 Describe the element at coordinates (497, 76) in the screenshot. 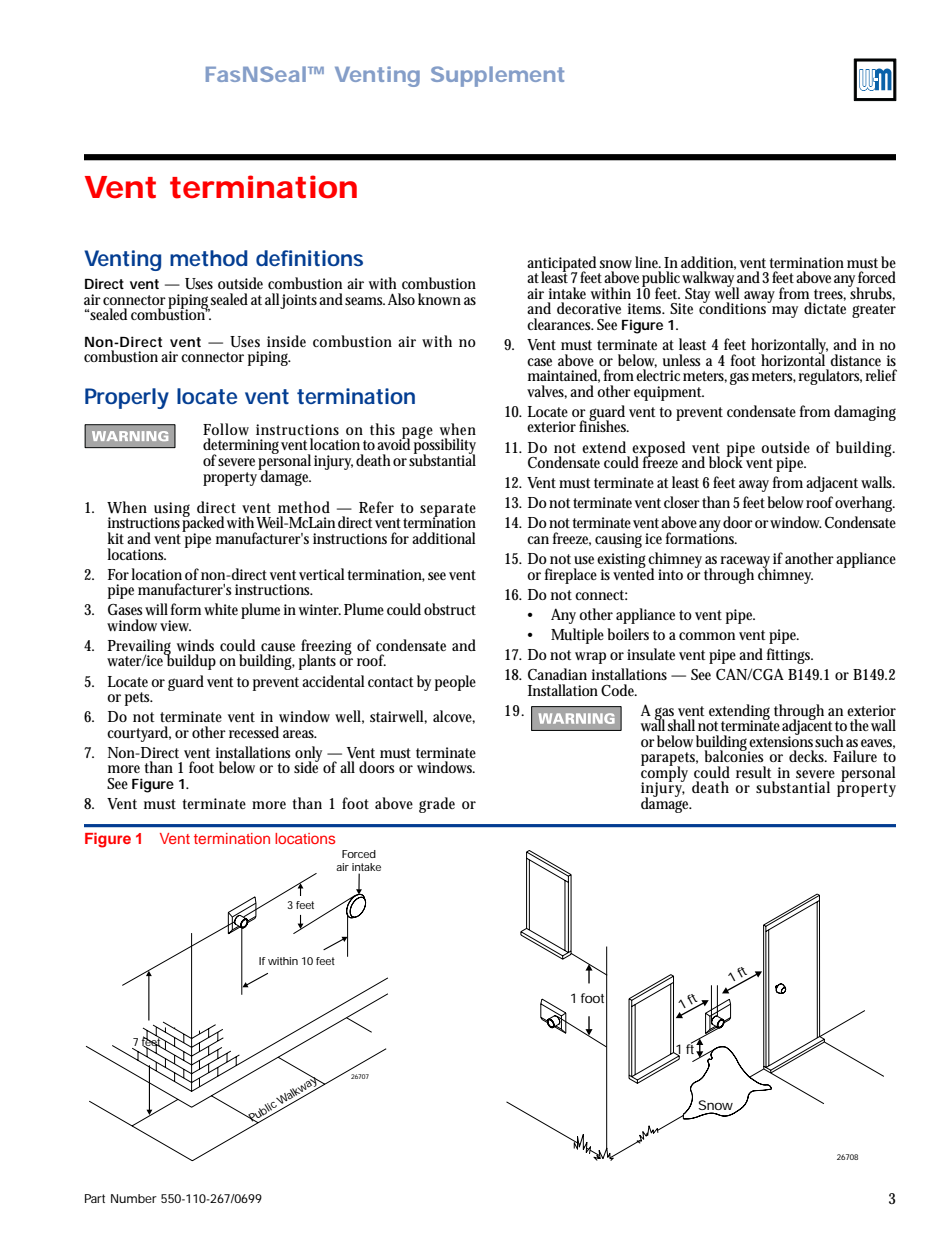

I see `Supplement` at that location.
